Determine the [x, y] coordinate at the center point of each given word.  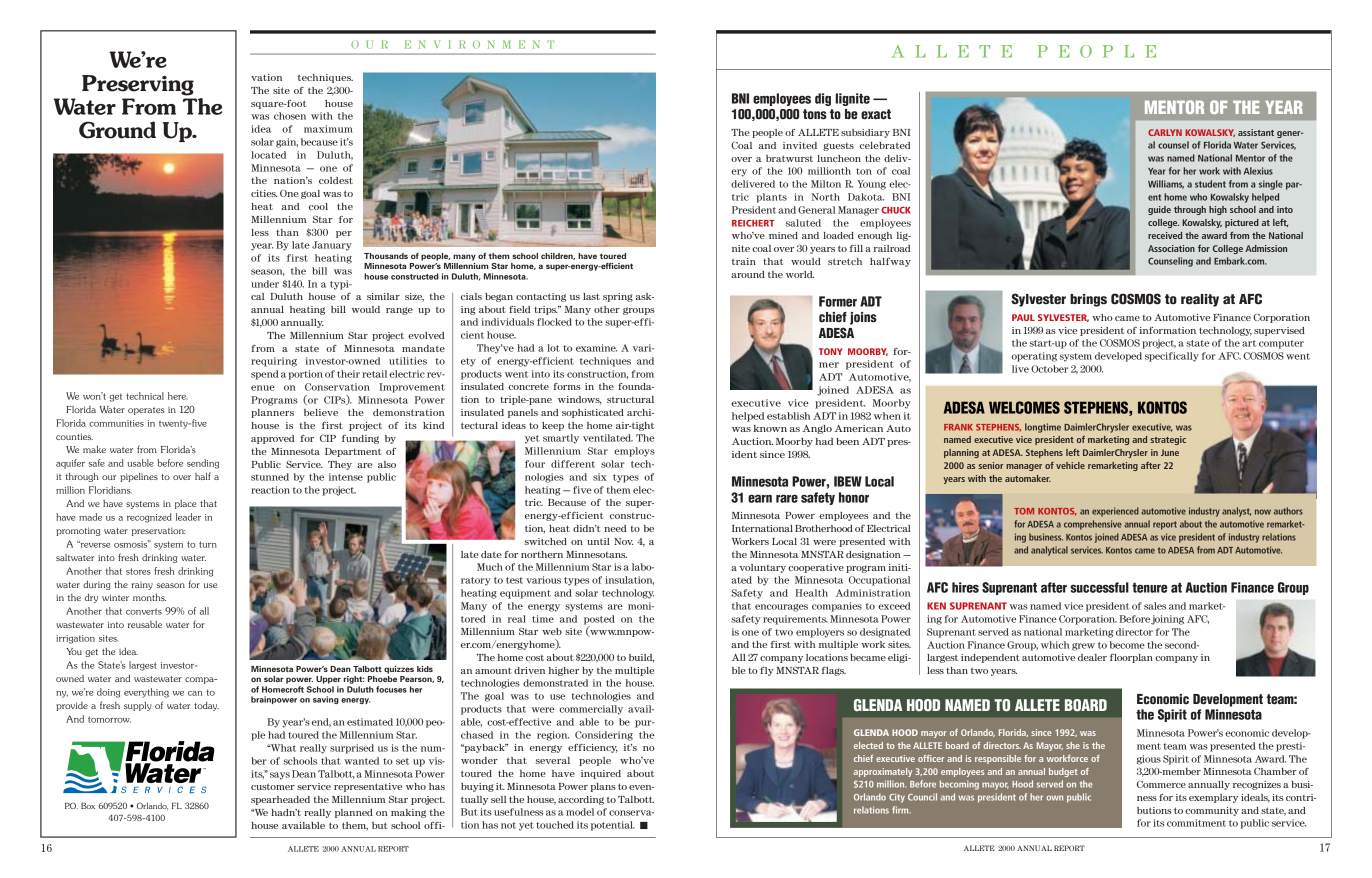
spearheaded [280, 800]
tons [815, 114]
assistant [1256, 132]
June [1170, 452]
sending [203, 464]
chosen [290, 116]
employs [634, 452]
